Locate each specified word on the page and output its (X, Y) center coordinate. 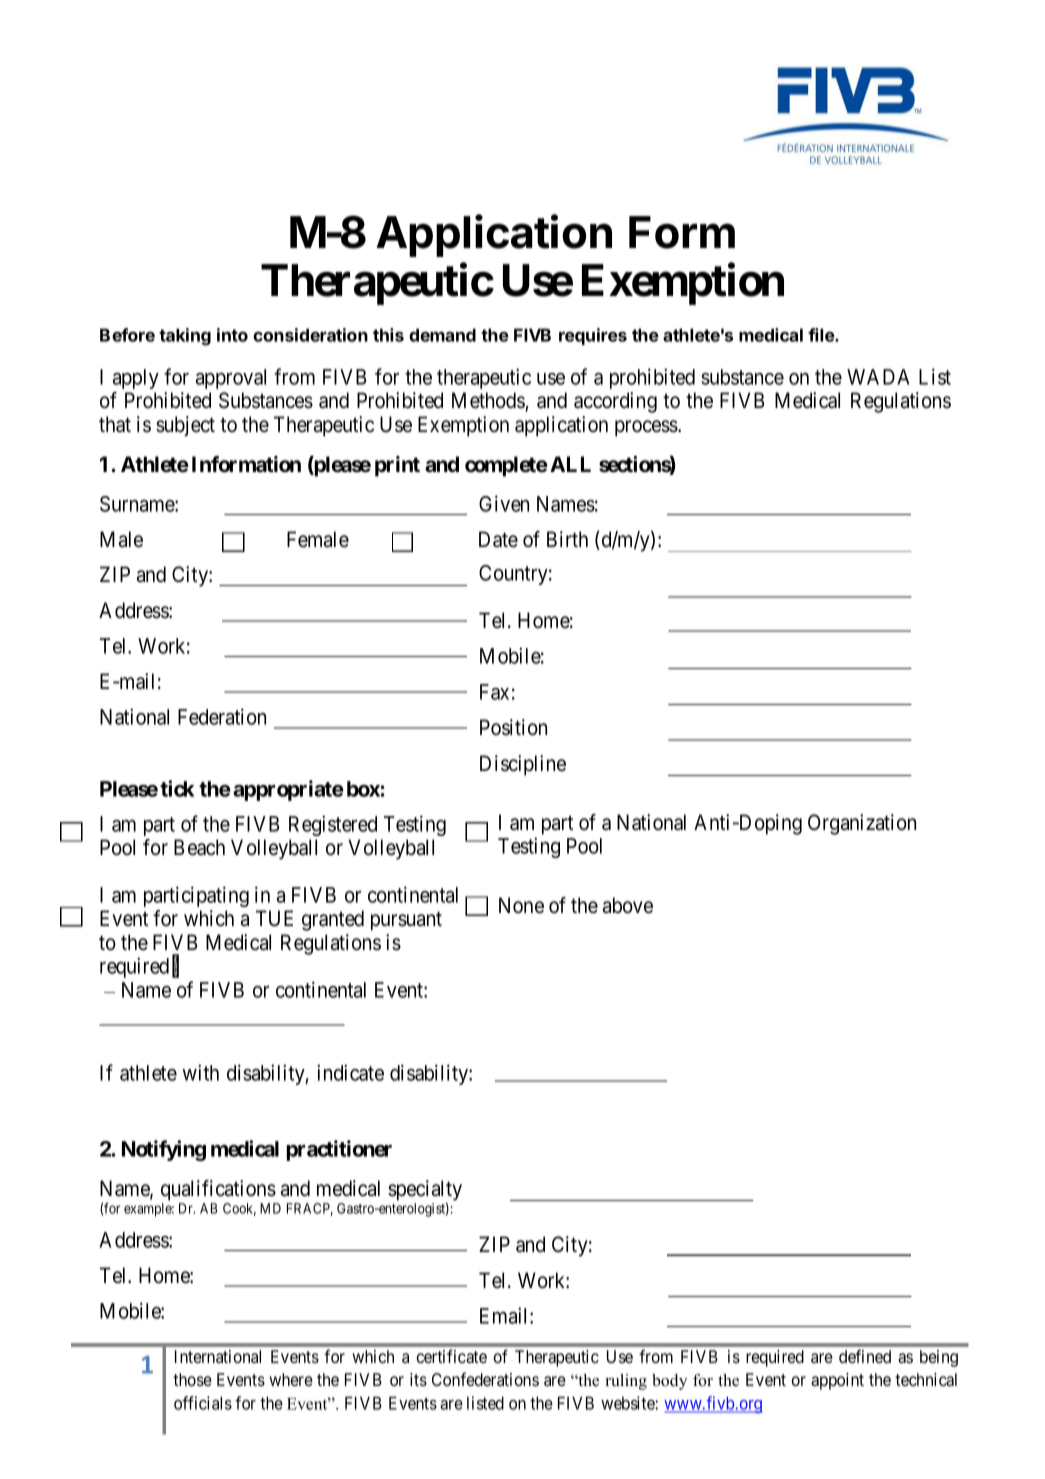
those (192, 1379)
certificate (451, 1356)
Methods (488, 400)
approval (231, 379)
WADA (878, 377)
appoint (837, 1381)
